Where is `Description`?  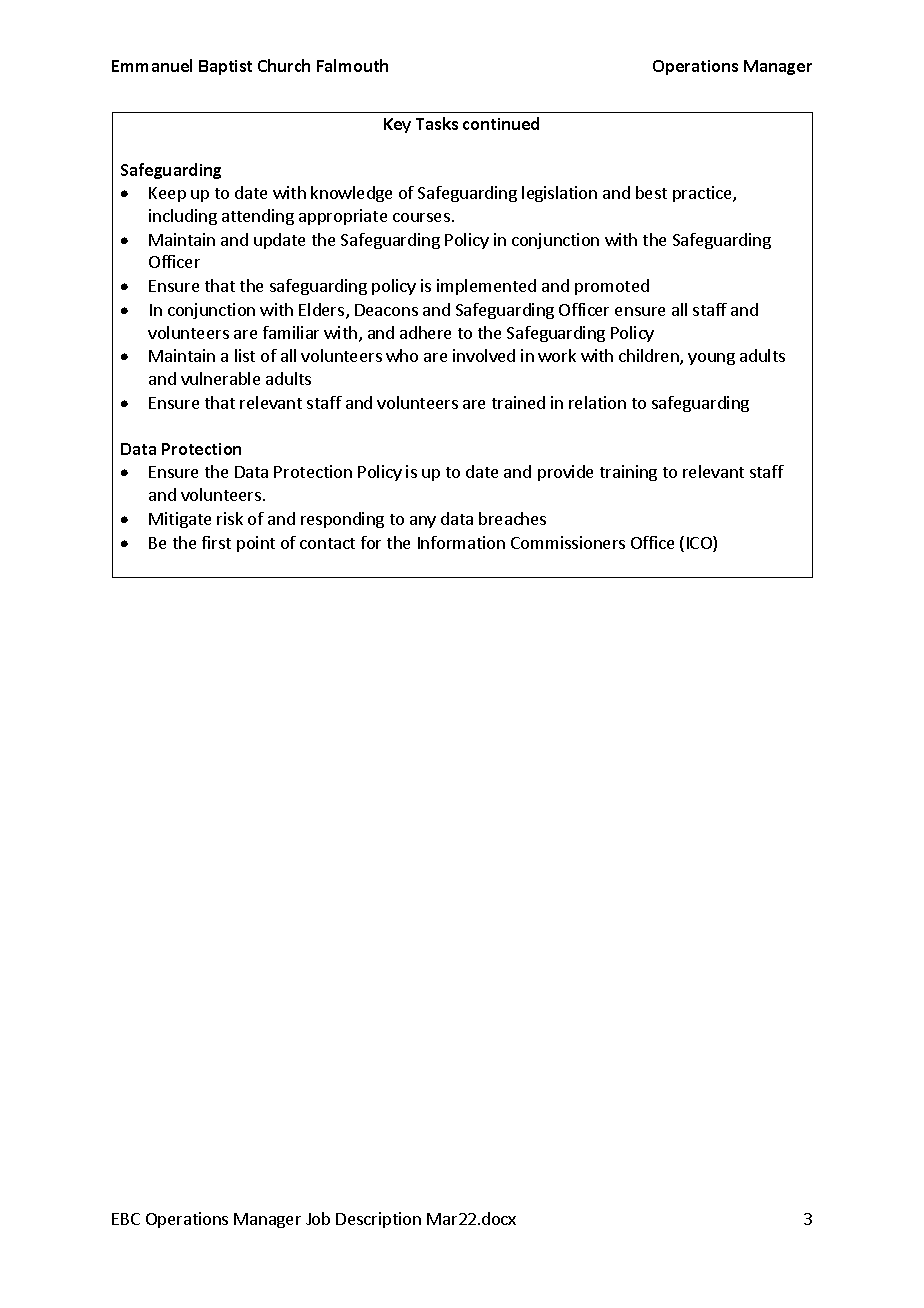 Description is located at coordinates (378, 1220).
